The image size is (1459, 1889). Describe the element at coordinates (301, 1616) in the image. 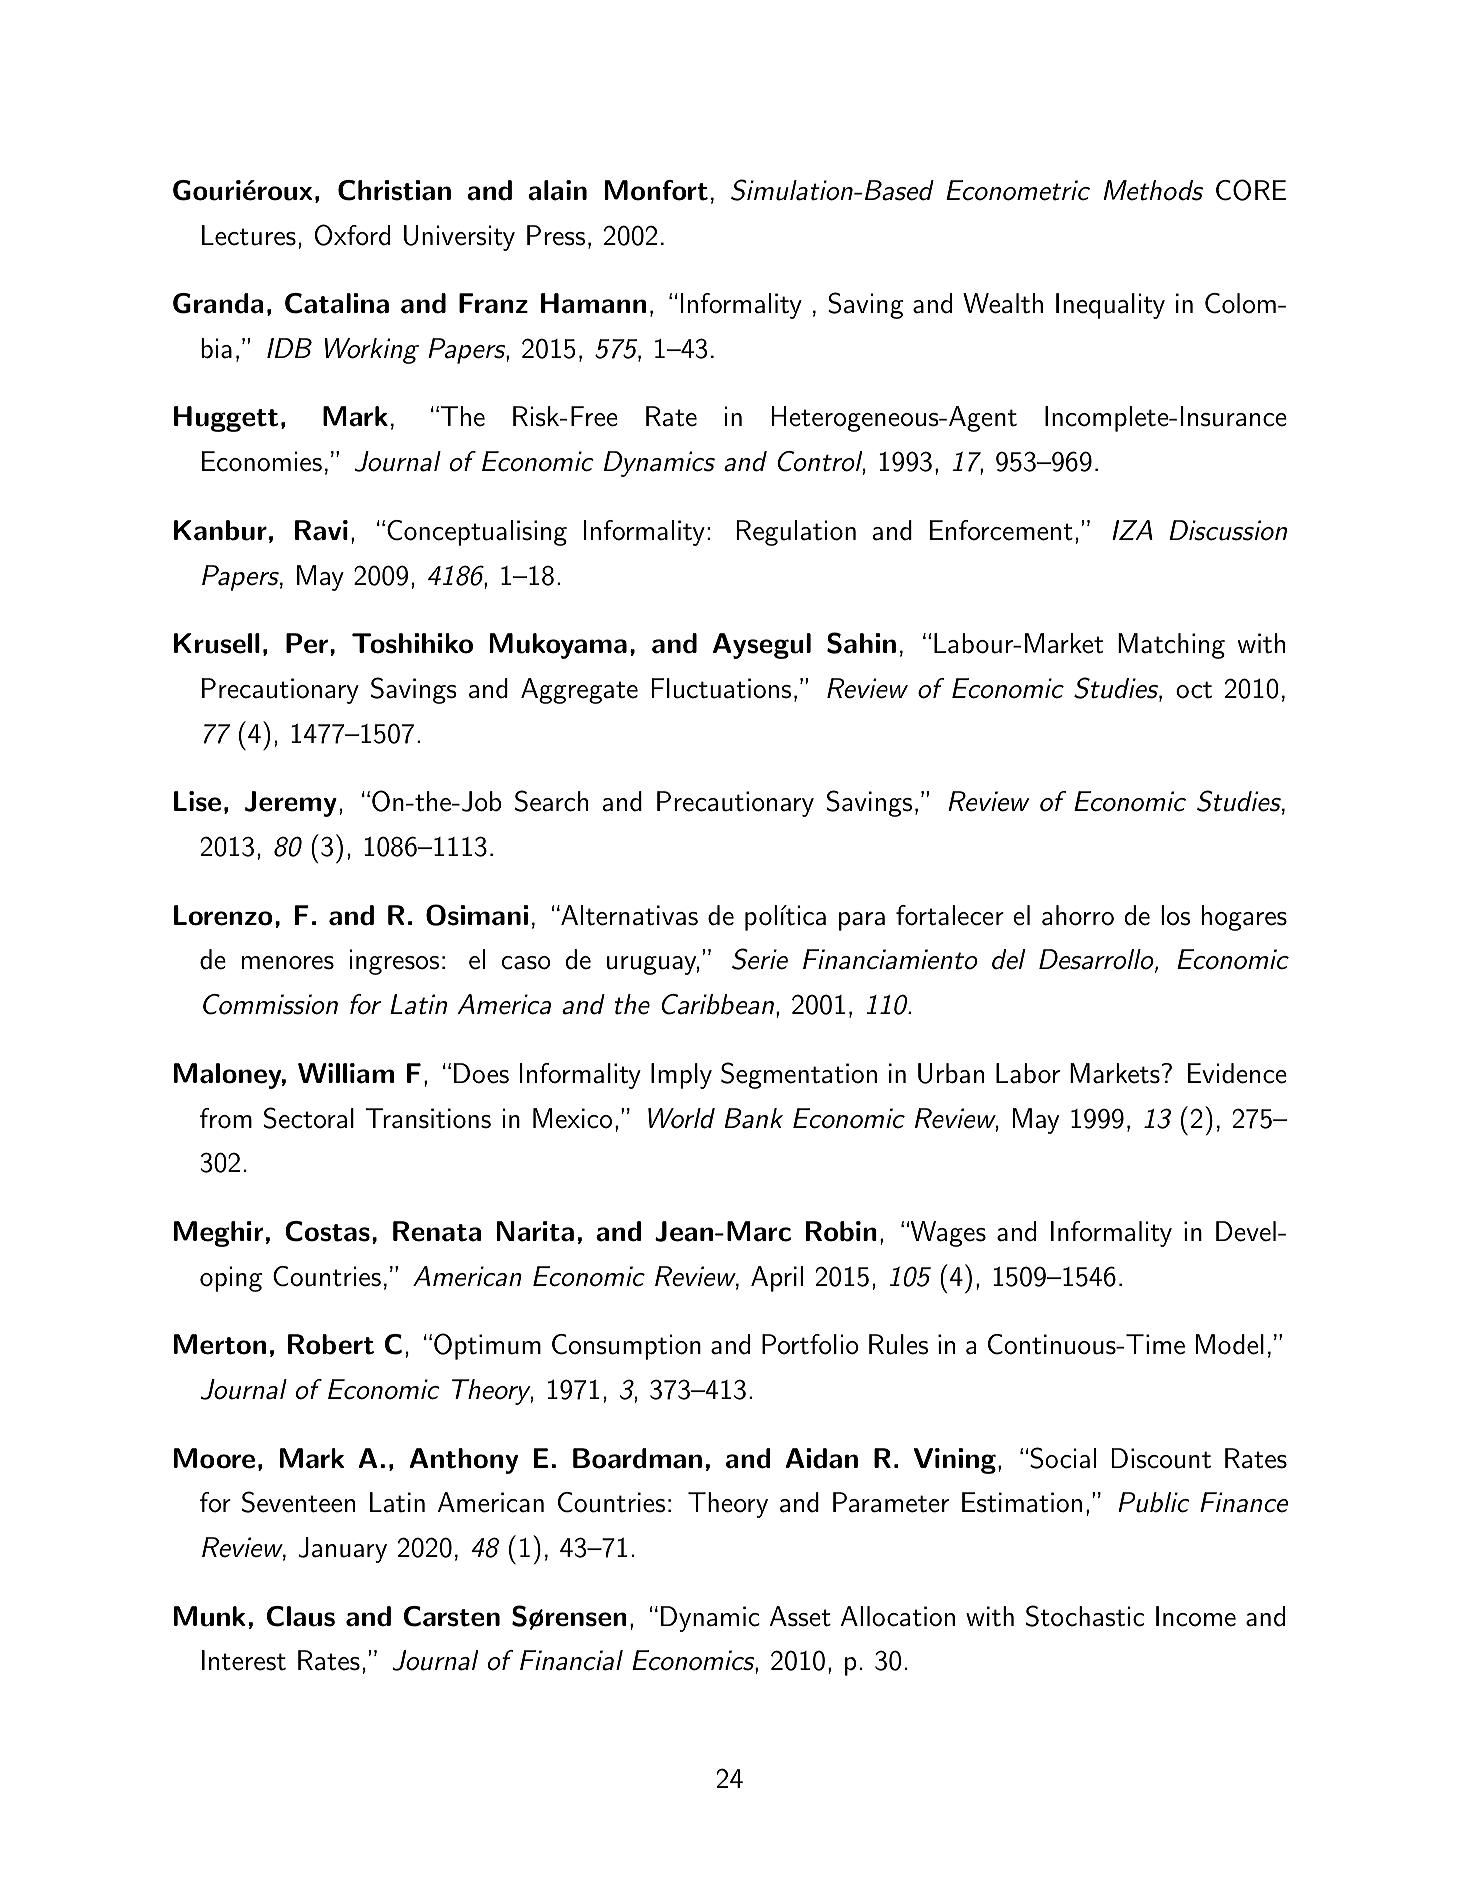

I see `Claus` at that location.
